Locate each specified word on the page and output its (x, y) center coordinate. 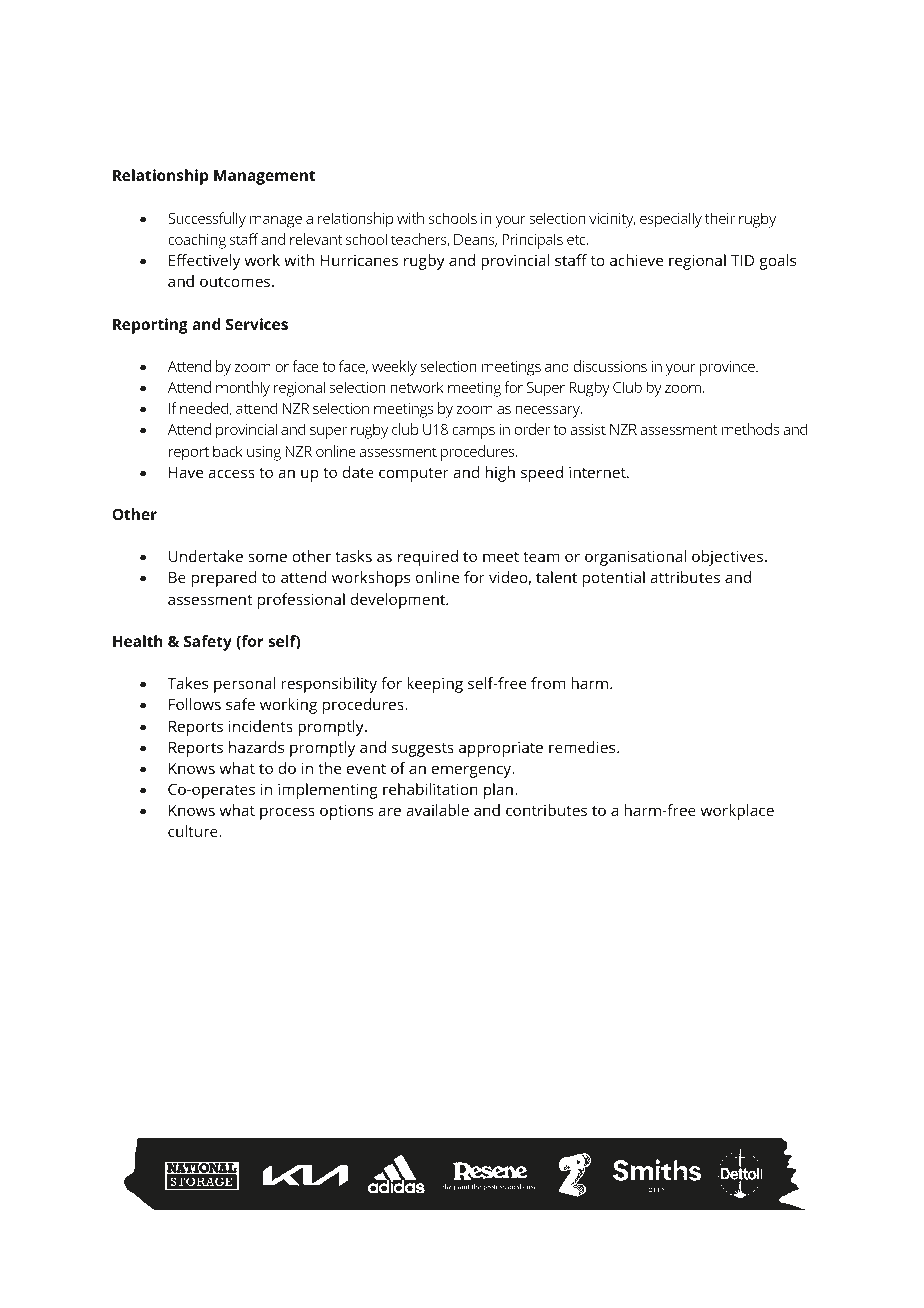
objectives (727, 558)
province (728, 368)
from (548, 683)
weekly (394, 368)
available (437, 810)
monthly (243, 389)
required (428, 558)
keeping (435, 685)
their (720, 218)
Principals (532, 241)
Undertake (206, 556)
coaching (197, 241)
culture (194, 831)
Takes (187, 683)
